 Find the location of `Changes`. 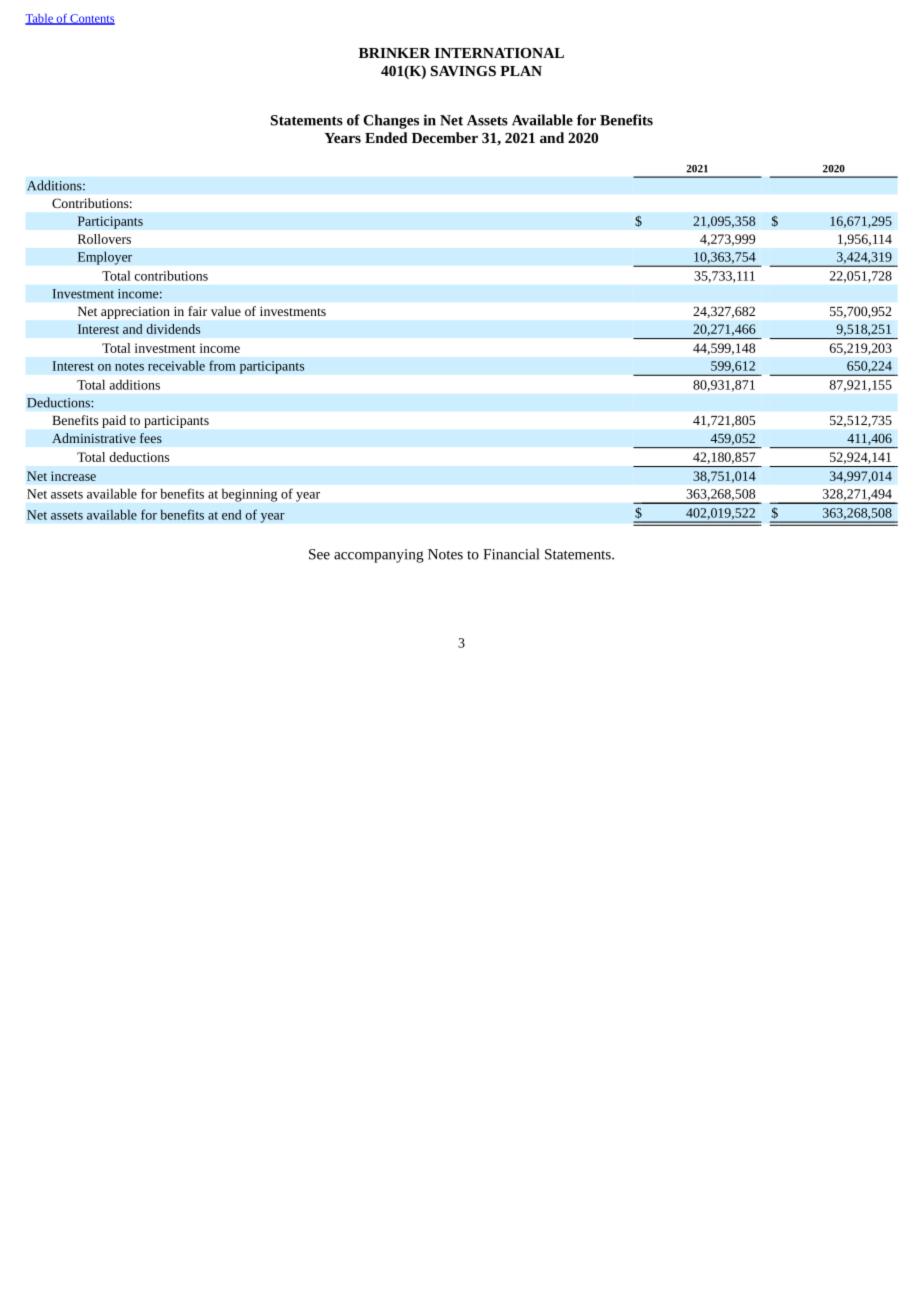

Changes is located at coordinates (391, 121).
